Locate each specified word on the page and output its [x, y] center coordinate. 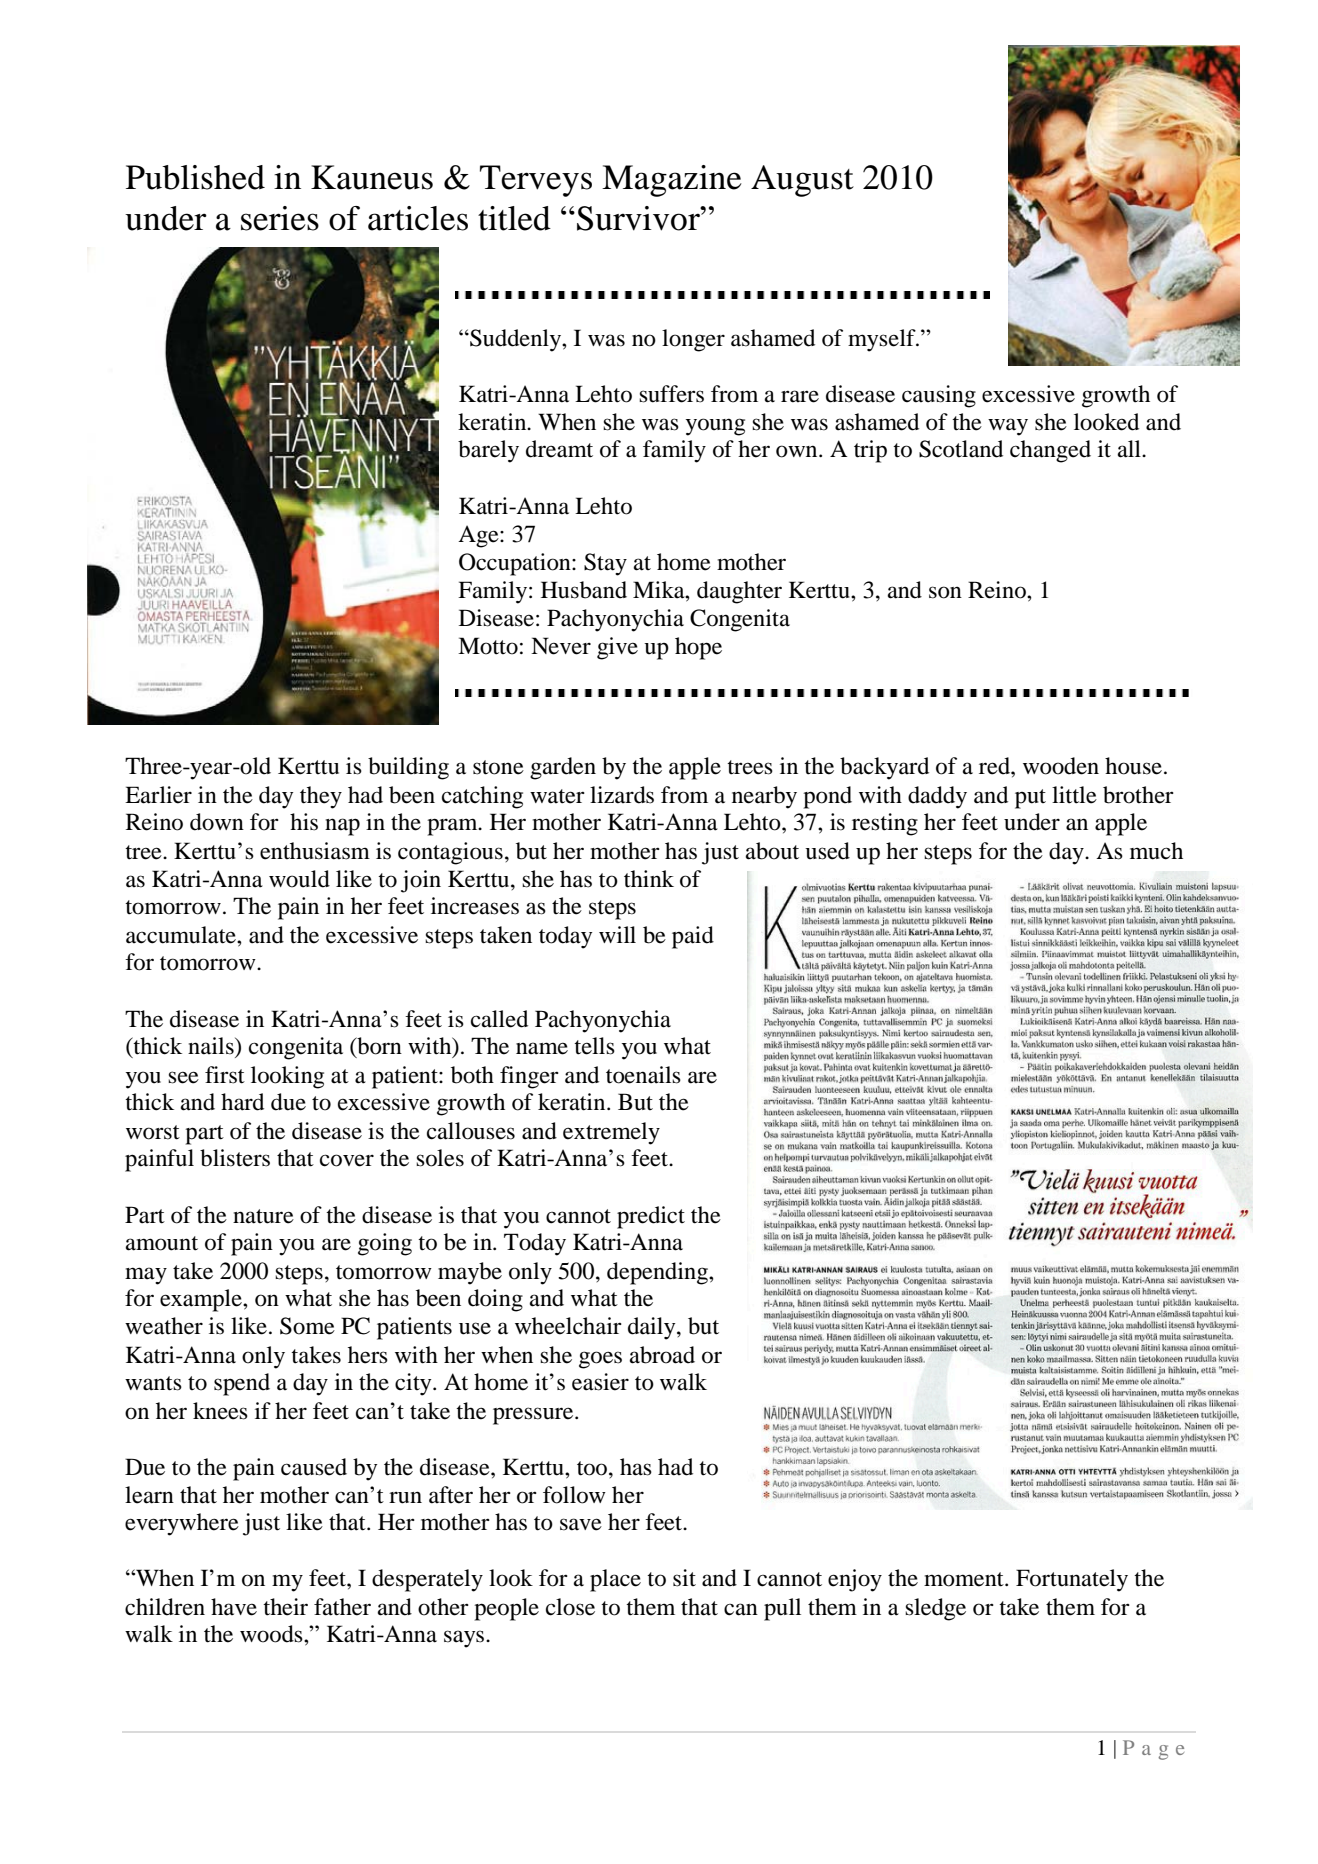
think [649, 879]
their [285, 1607]
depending [658, 1273]
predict [651, 1217]
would [299, 879]
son [945, 592]
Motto [488, 646]
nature [263, 1216]
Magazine [672, 181]
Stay [605, 564]
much [1156, 851]
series [280, 218]
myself [883, 340]
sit [684, 1578]
